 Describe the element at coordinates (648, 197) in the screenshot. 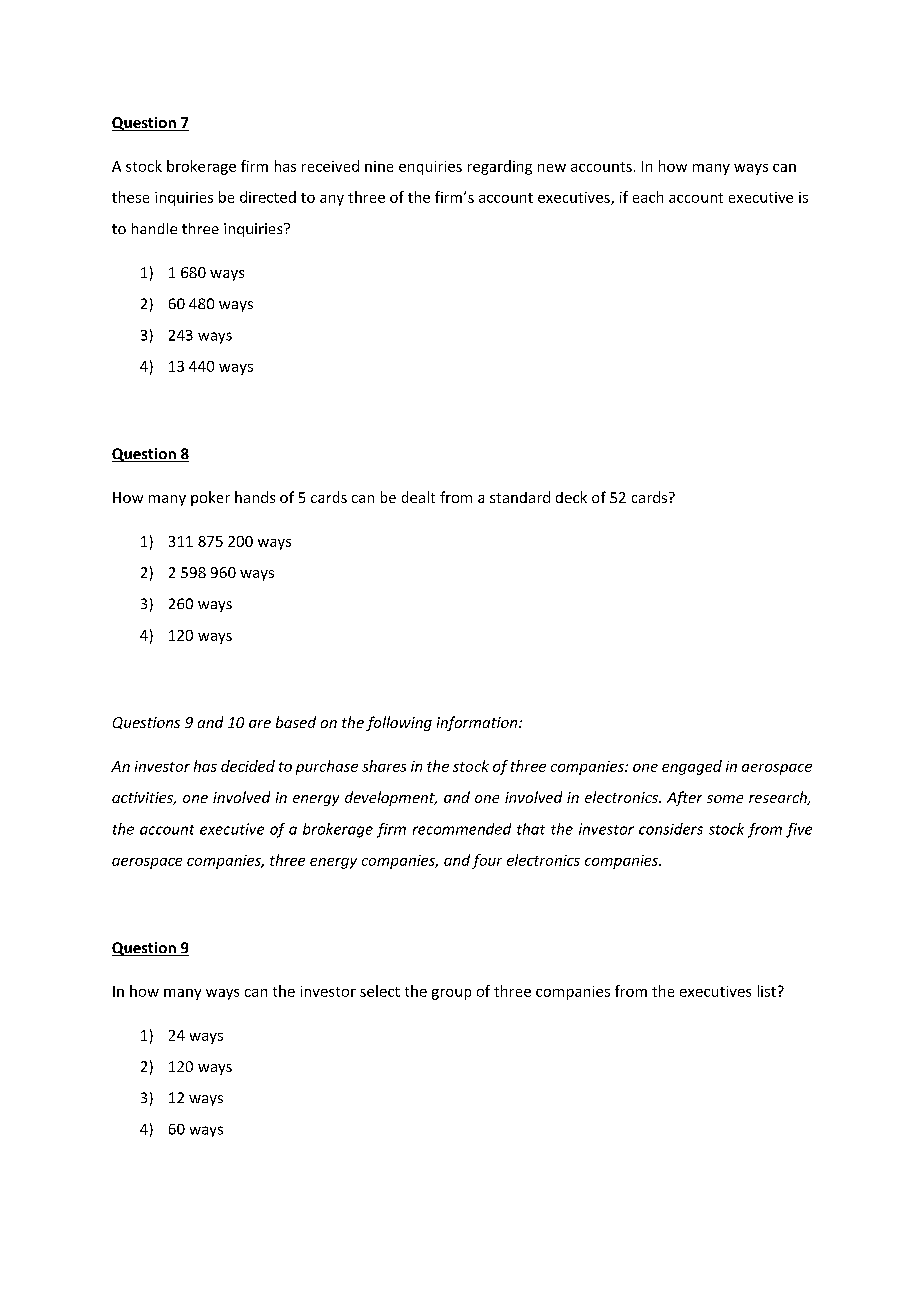

I see `each` at that location.
